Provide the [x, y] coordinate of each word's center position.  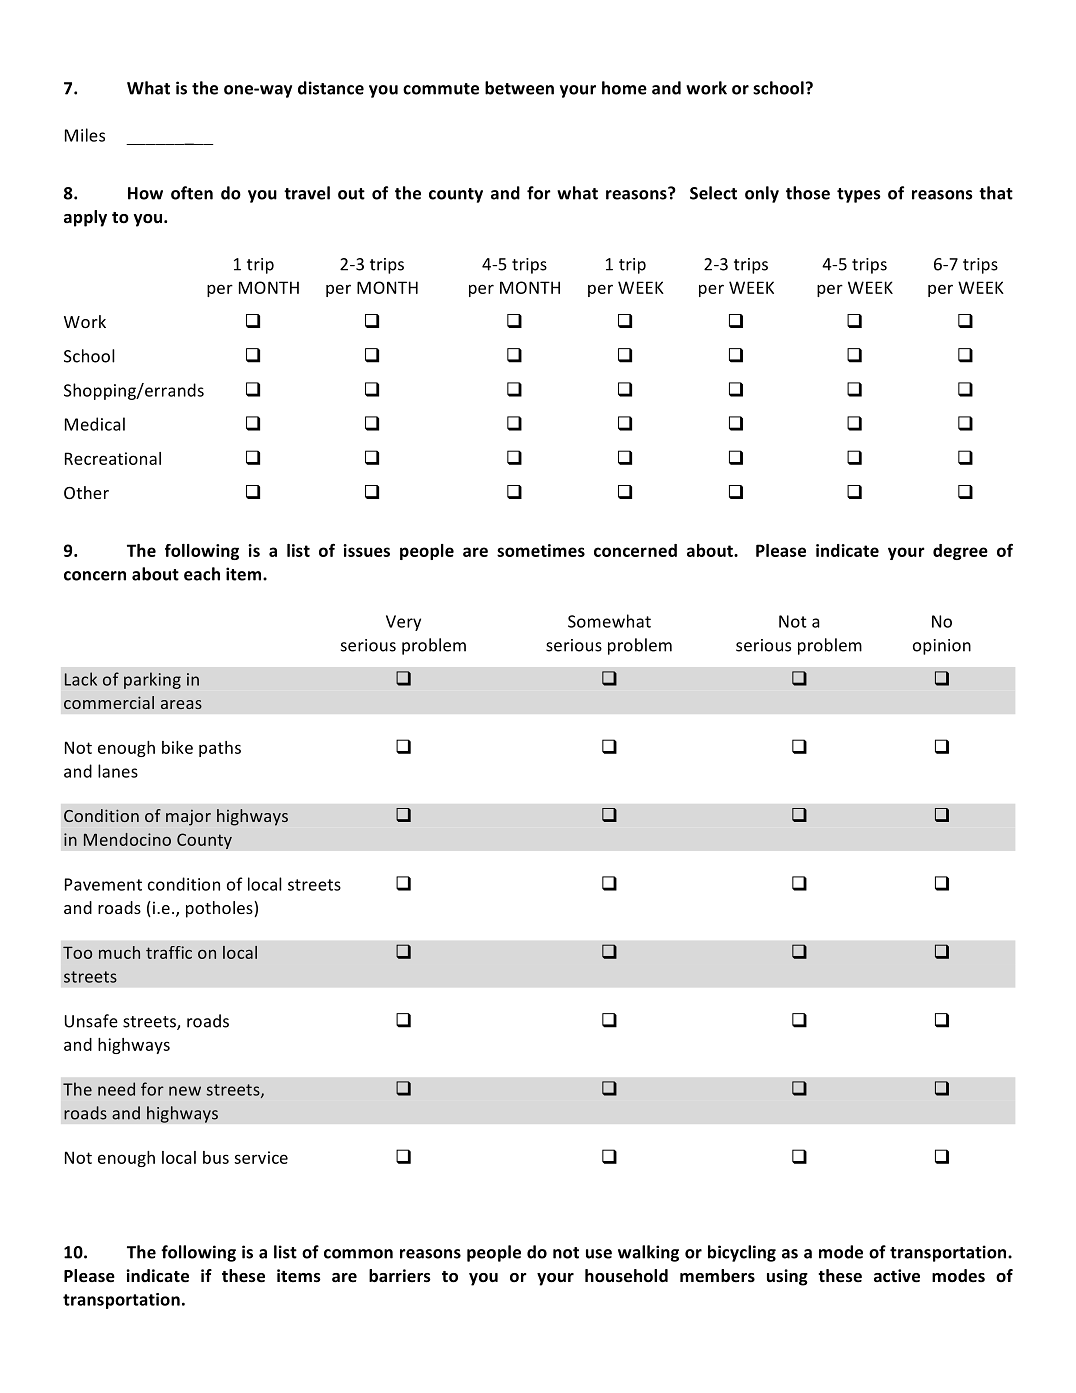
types [859, 195]
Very [403, 623]
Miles [85, 135]
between [519, 88]
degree [960, 552]
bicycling [742, 1253]
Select [713, 193]
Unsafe [91, 1021]
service [261, 1157]
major [188, 817]
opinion [942, 647]
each [202, 574]
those [808, 193]
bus [216, 1157]
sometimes [541, 550]
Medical [95, 424]
